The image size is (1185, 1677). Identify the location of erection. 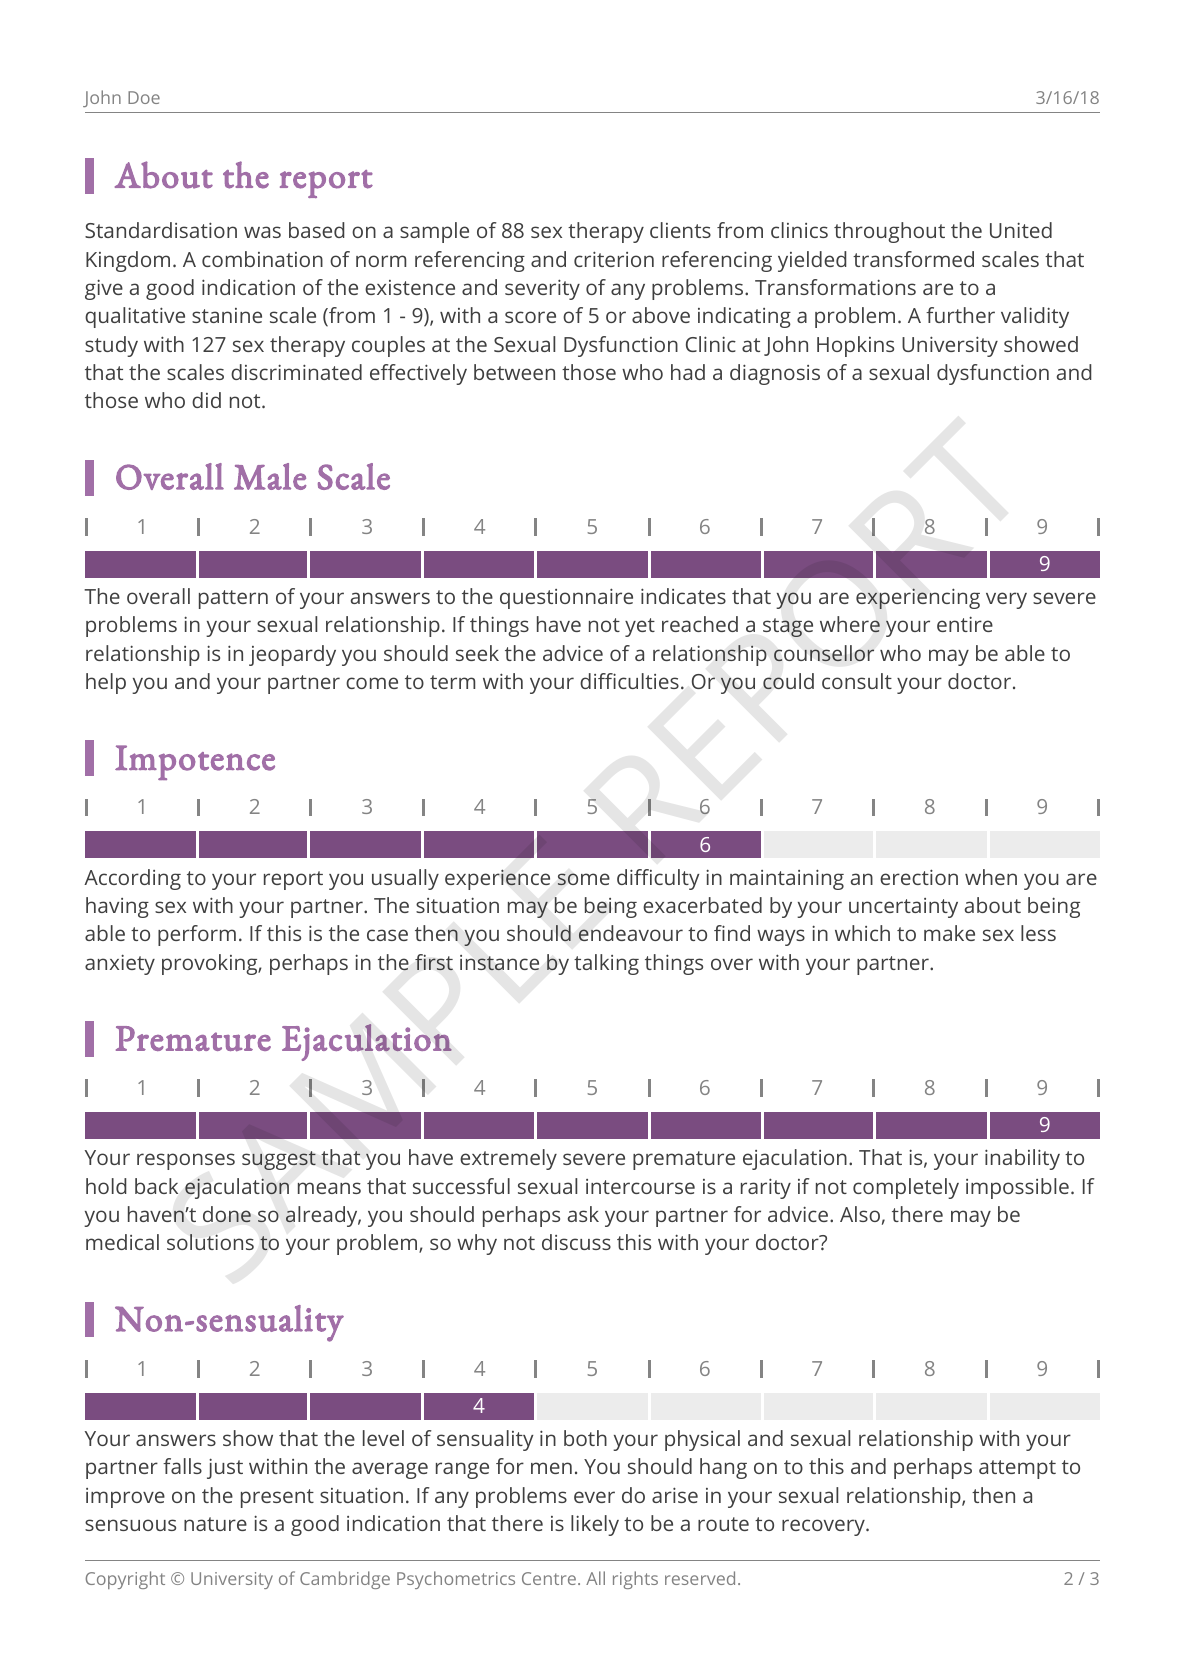
(919, 877).
